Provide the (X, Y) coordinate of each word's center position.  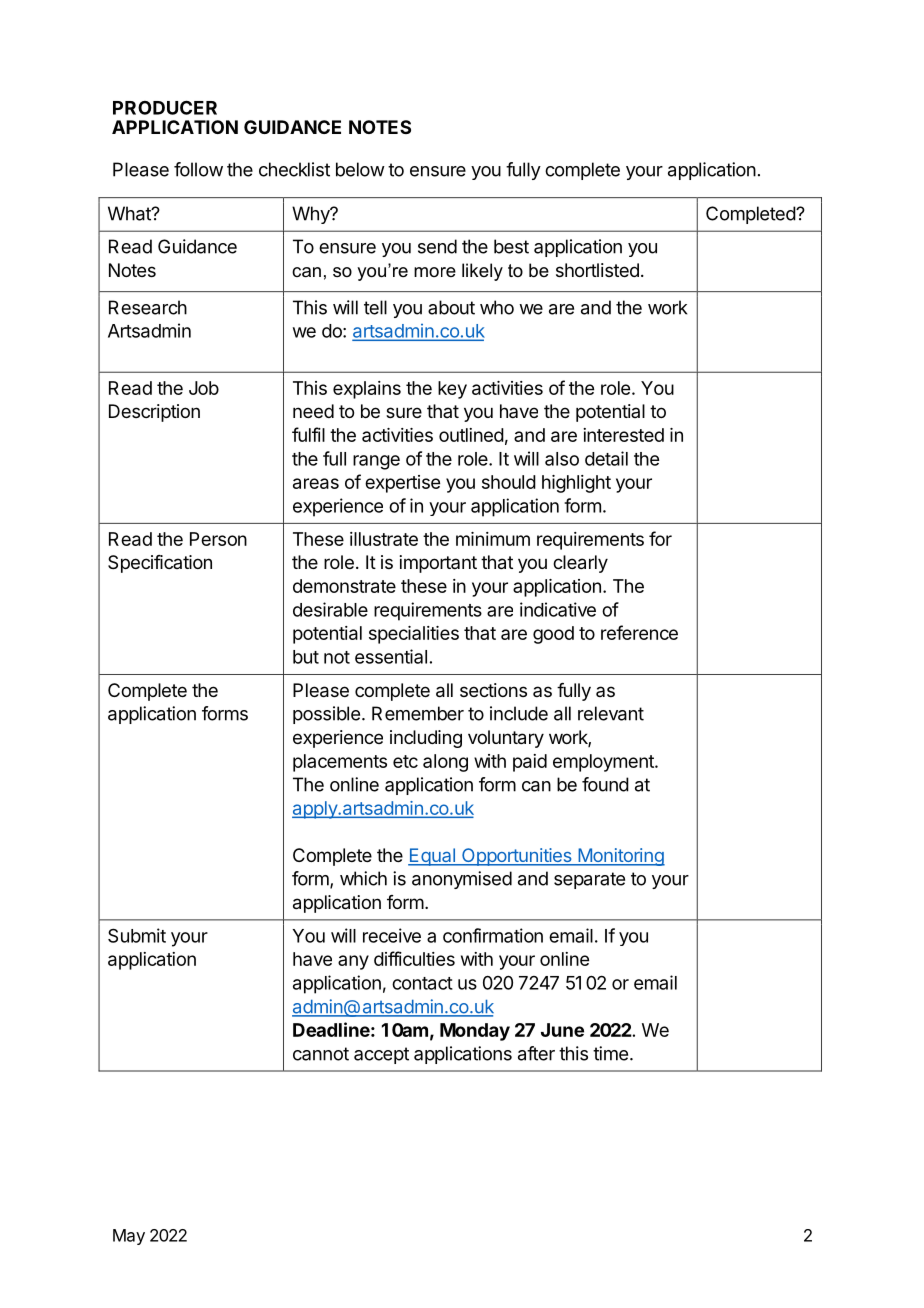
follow (198, 169)
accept (381, 1055)
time (610, 1053)
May (129, 1237)
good (553, 635)
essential (391, 656)
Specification (160, 564)
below (360, 169)
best (511, 246)
